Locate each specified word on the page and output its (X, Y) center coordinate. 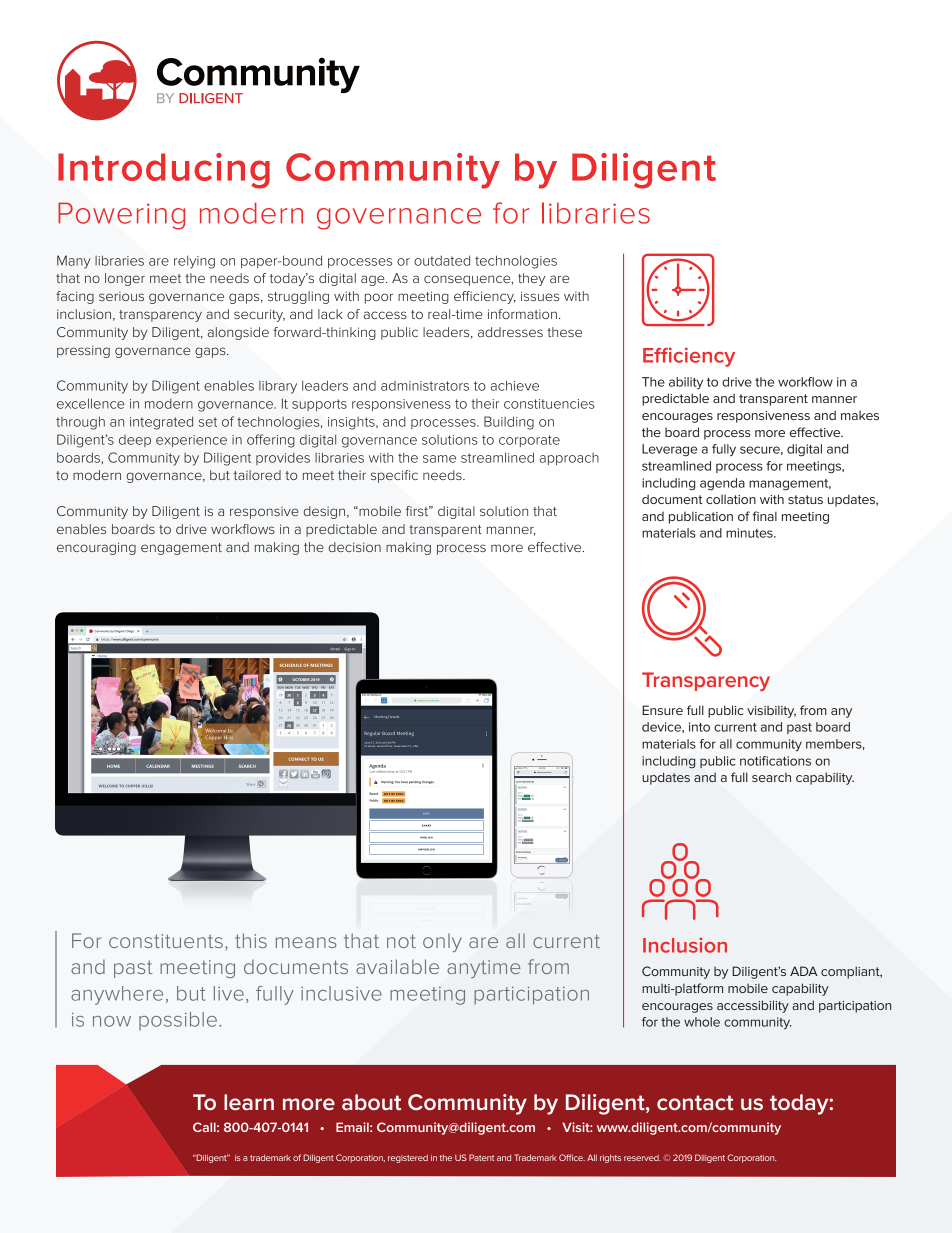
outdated (442, 260)
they (531, 279)
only (442, 943)
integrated (161, 423)
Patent (481, 1157)
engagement (181, 549)
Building (509, 423)
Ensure (662, 710)
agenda (722, 484)
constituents (166, 941)
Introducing (164, 171)
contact (695, 1103)
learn (249, 1102)
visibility (771, 712)
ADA (804, 971)
